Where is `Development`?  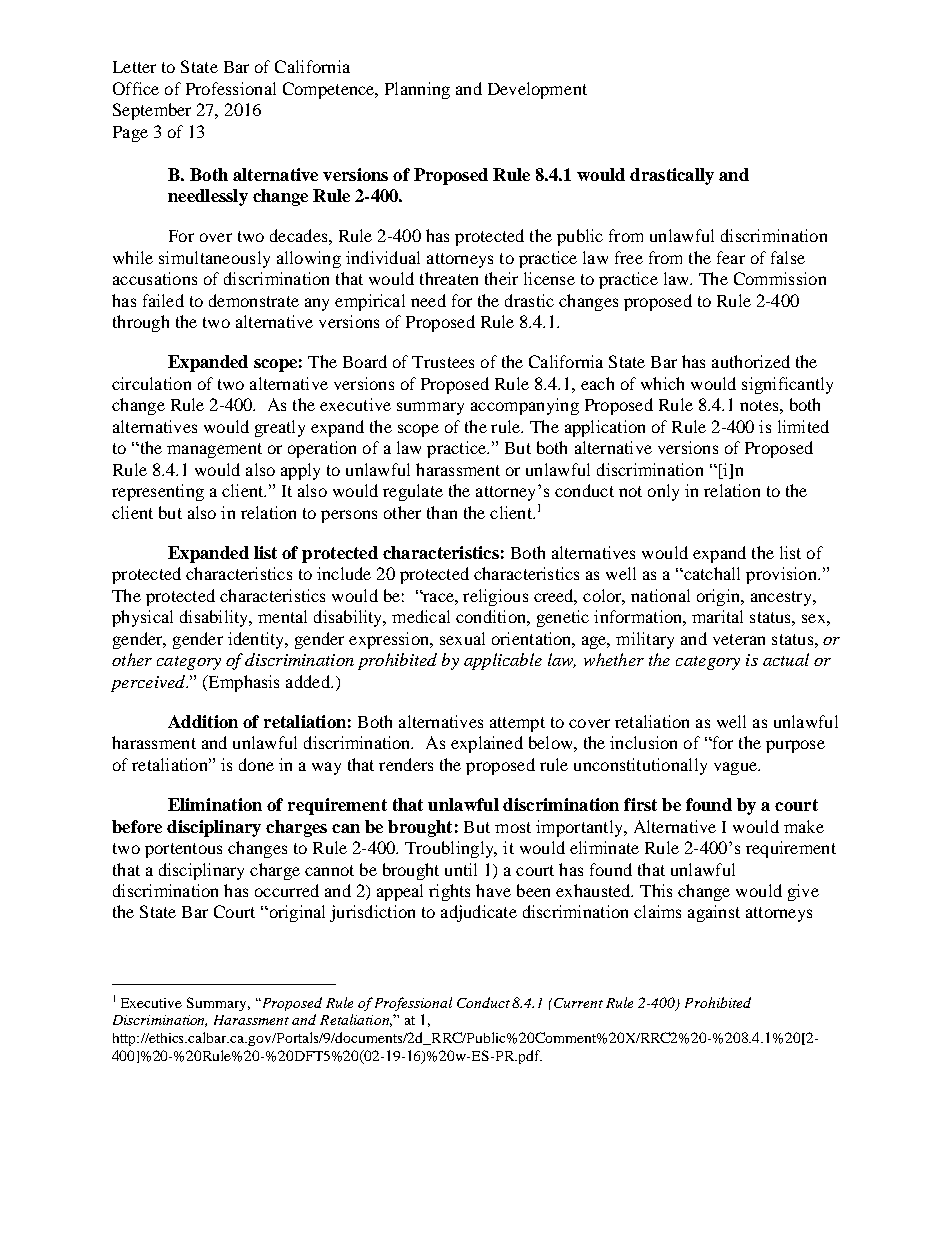
Development is located at coordinates (537, 90).
